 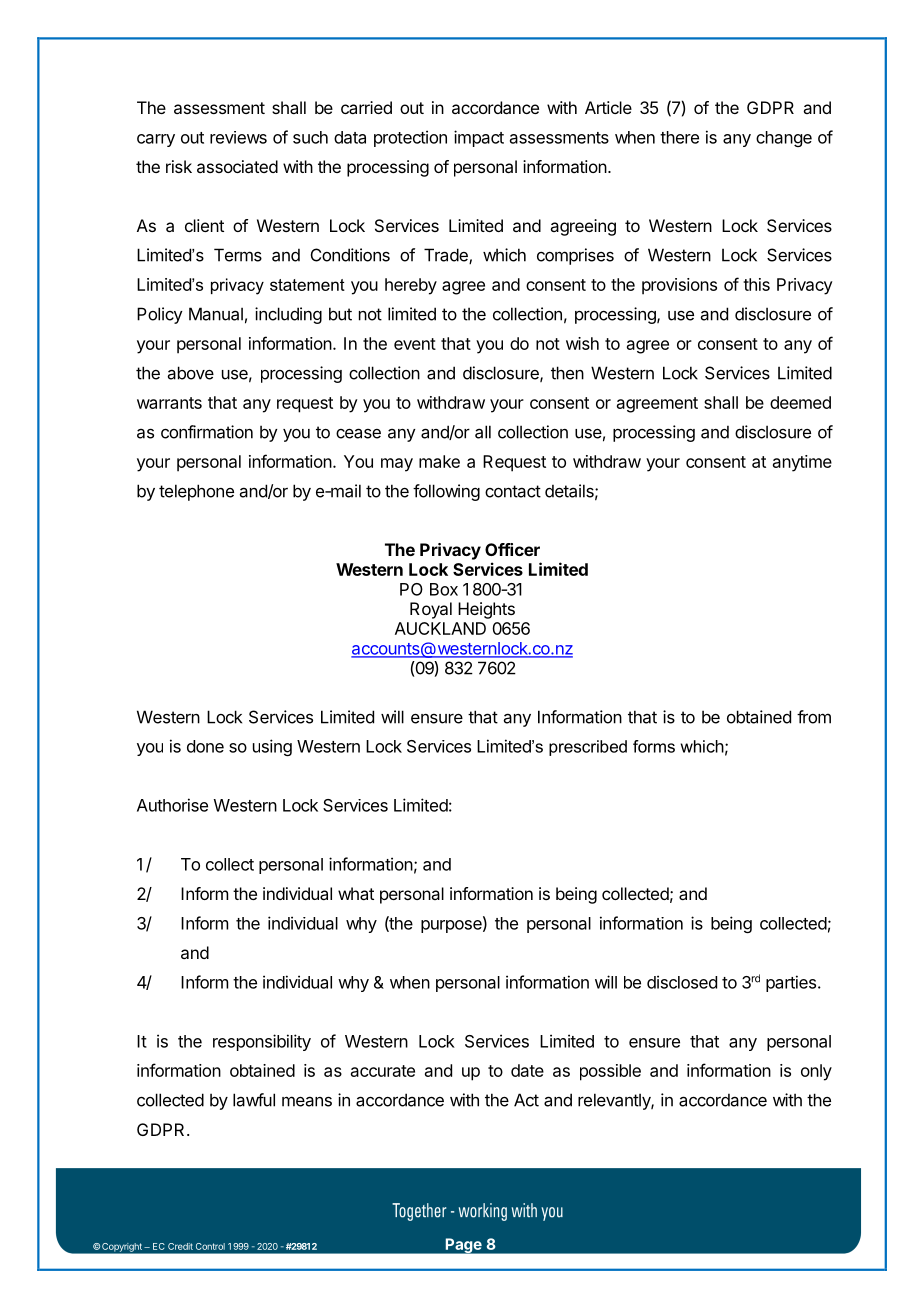 I want to click on impact, so click(x=479, y=138).
